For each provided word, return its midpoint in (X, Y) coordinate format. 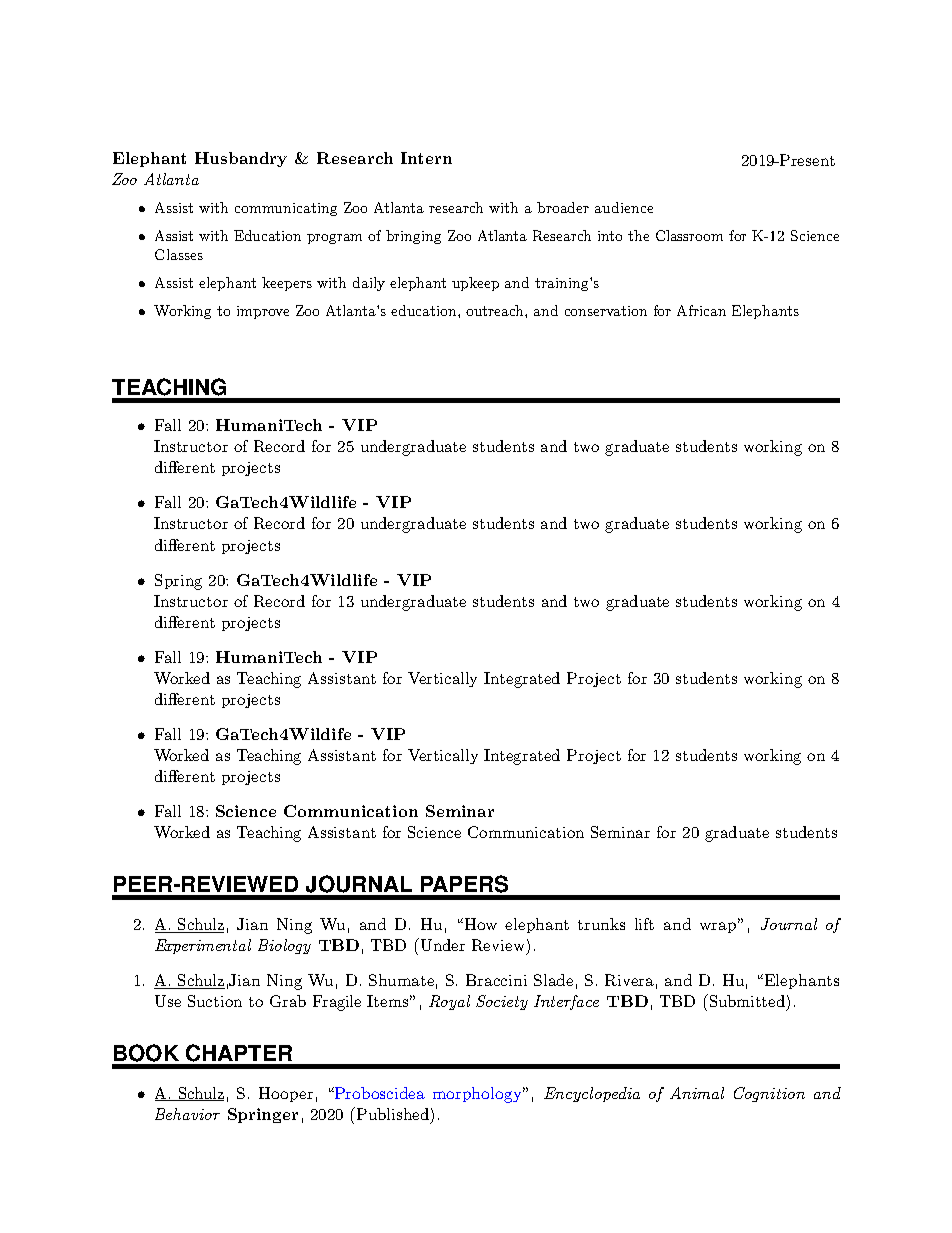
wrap (719, 927)
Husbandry (241, 159)
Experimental (203, 946)
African (701, 310)
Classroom (689, 235)
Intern (426, 158)
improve (263, 312)
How (481, 924)
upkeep (475, 284)
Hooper (286, 1094)
